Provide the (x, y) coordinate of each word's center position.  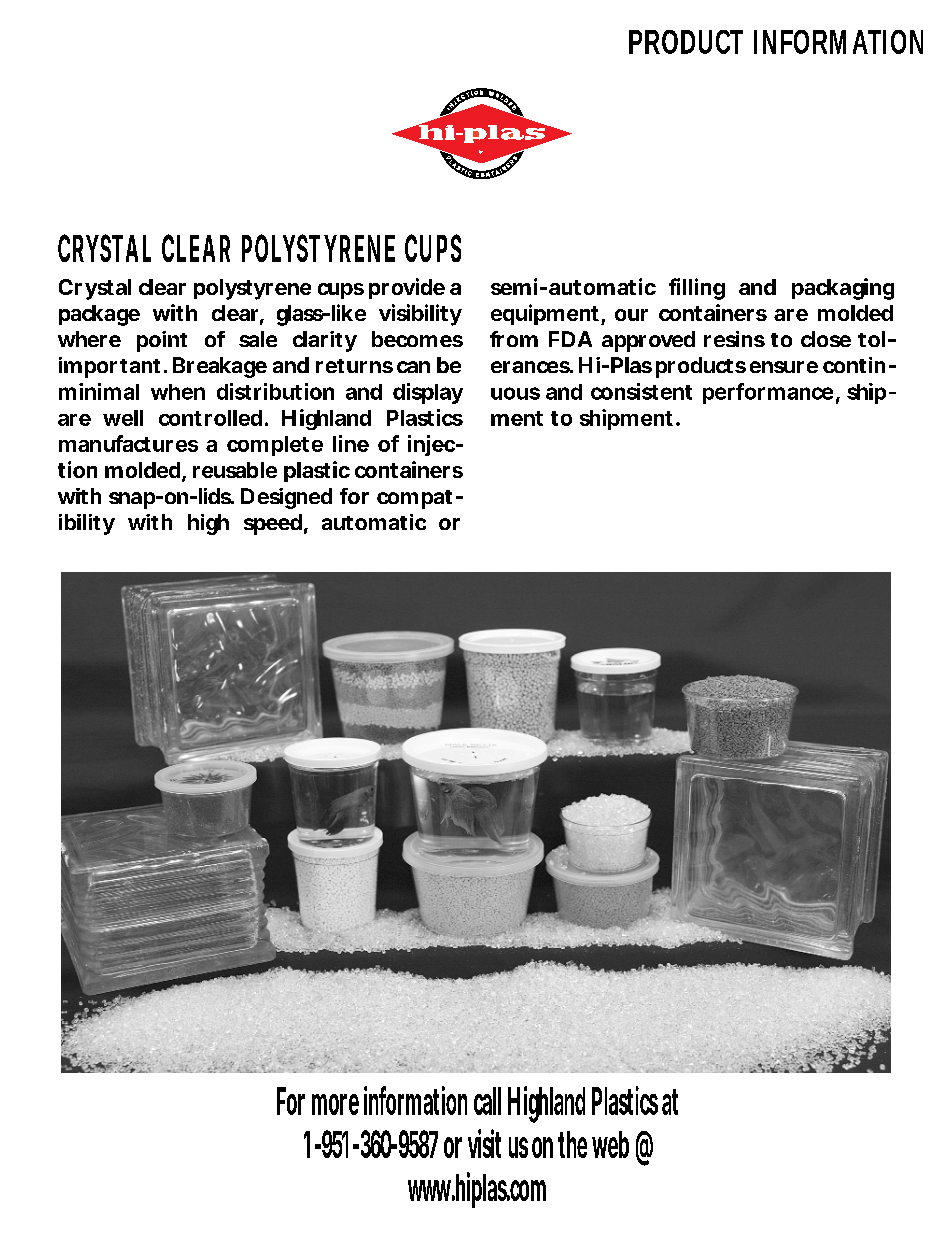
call (487, 1101)
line (351, 443)
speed (273, 524)
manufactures (128, 443)
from (514, 339)
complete (275, 446)
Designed (286, 498)
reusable (235, 470)
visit (484, 1143)
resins (734, 339)
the (572, 1144)
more (335, 1104)
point (162, 341)
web (610, 1144)
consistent (641, 391)
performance (768, 393)
